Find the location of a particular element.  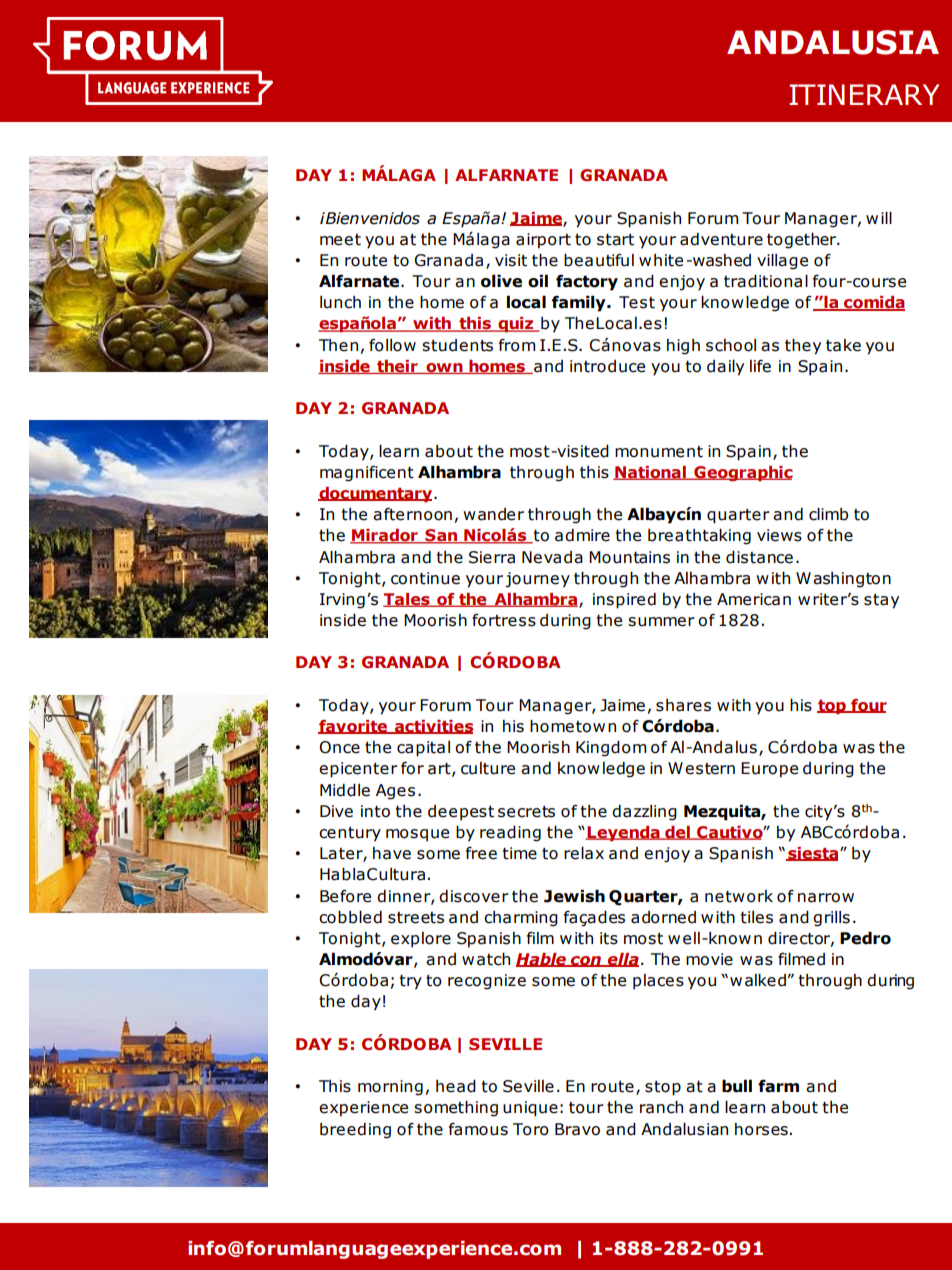

Bravo is located at coordinates (577, 1129).
